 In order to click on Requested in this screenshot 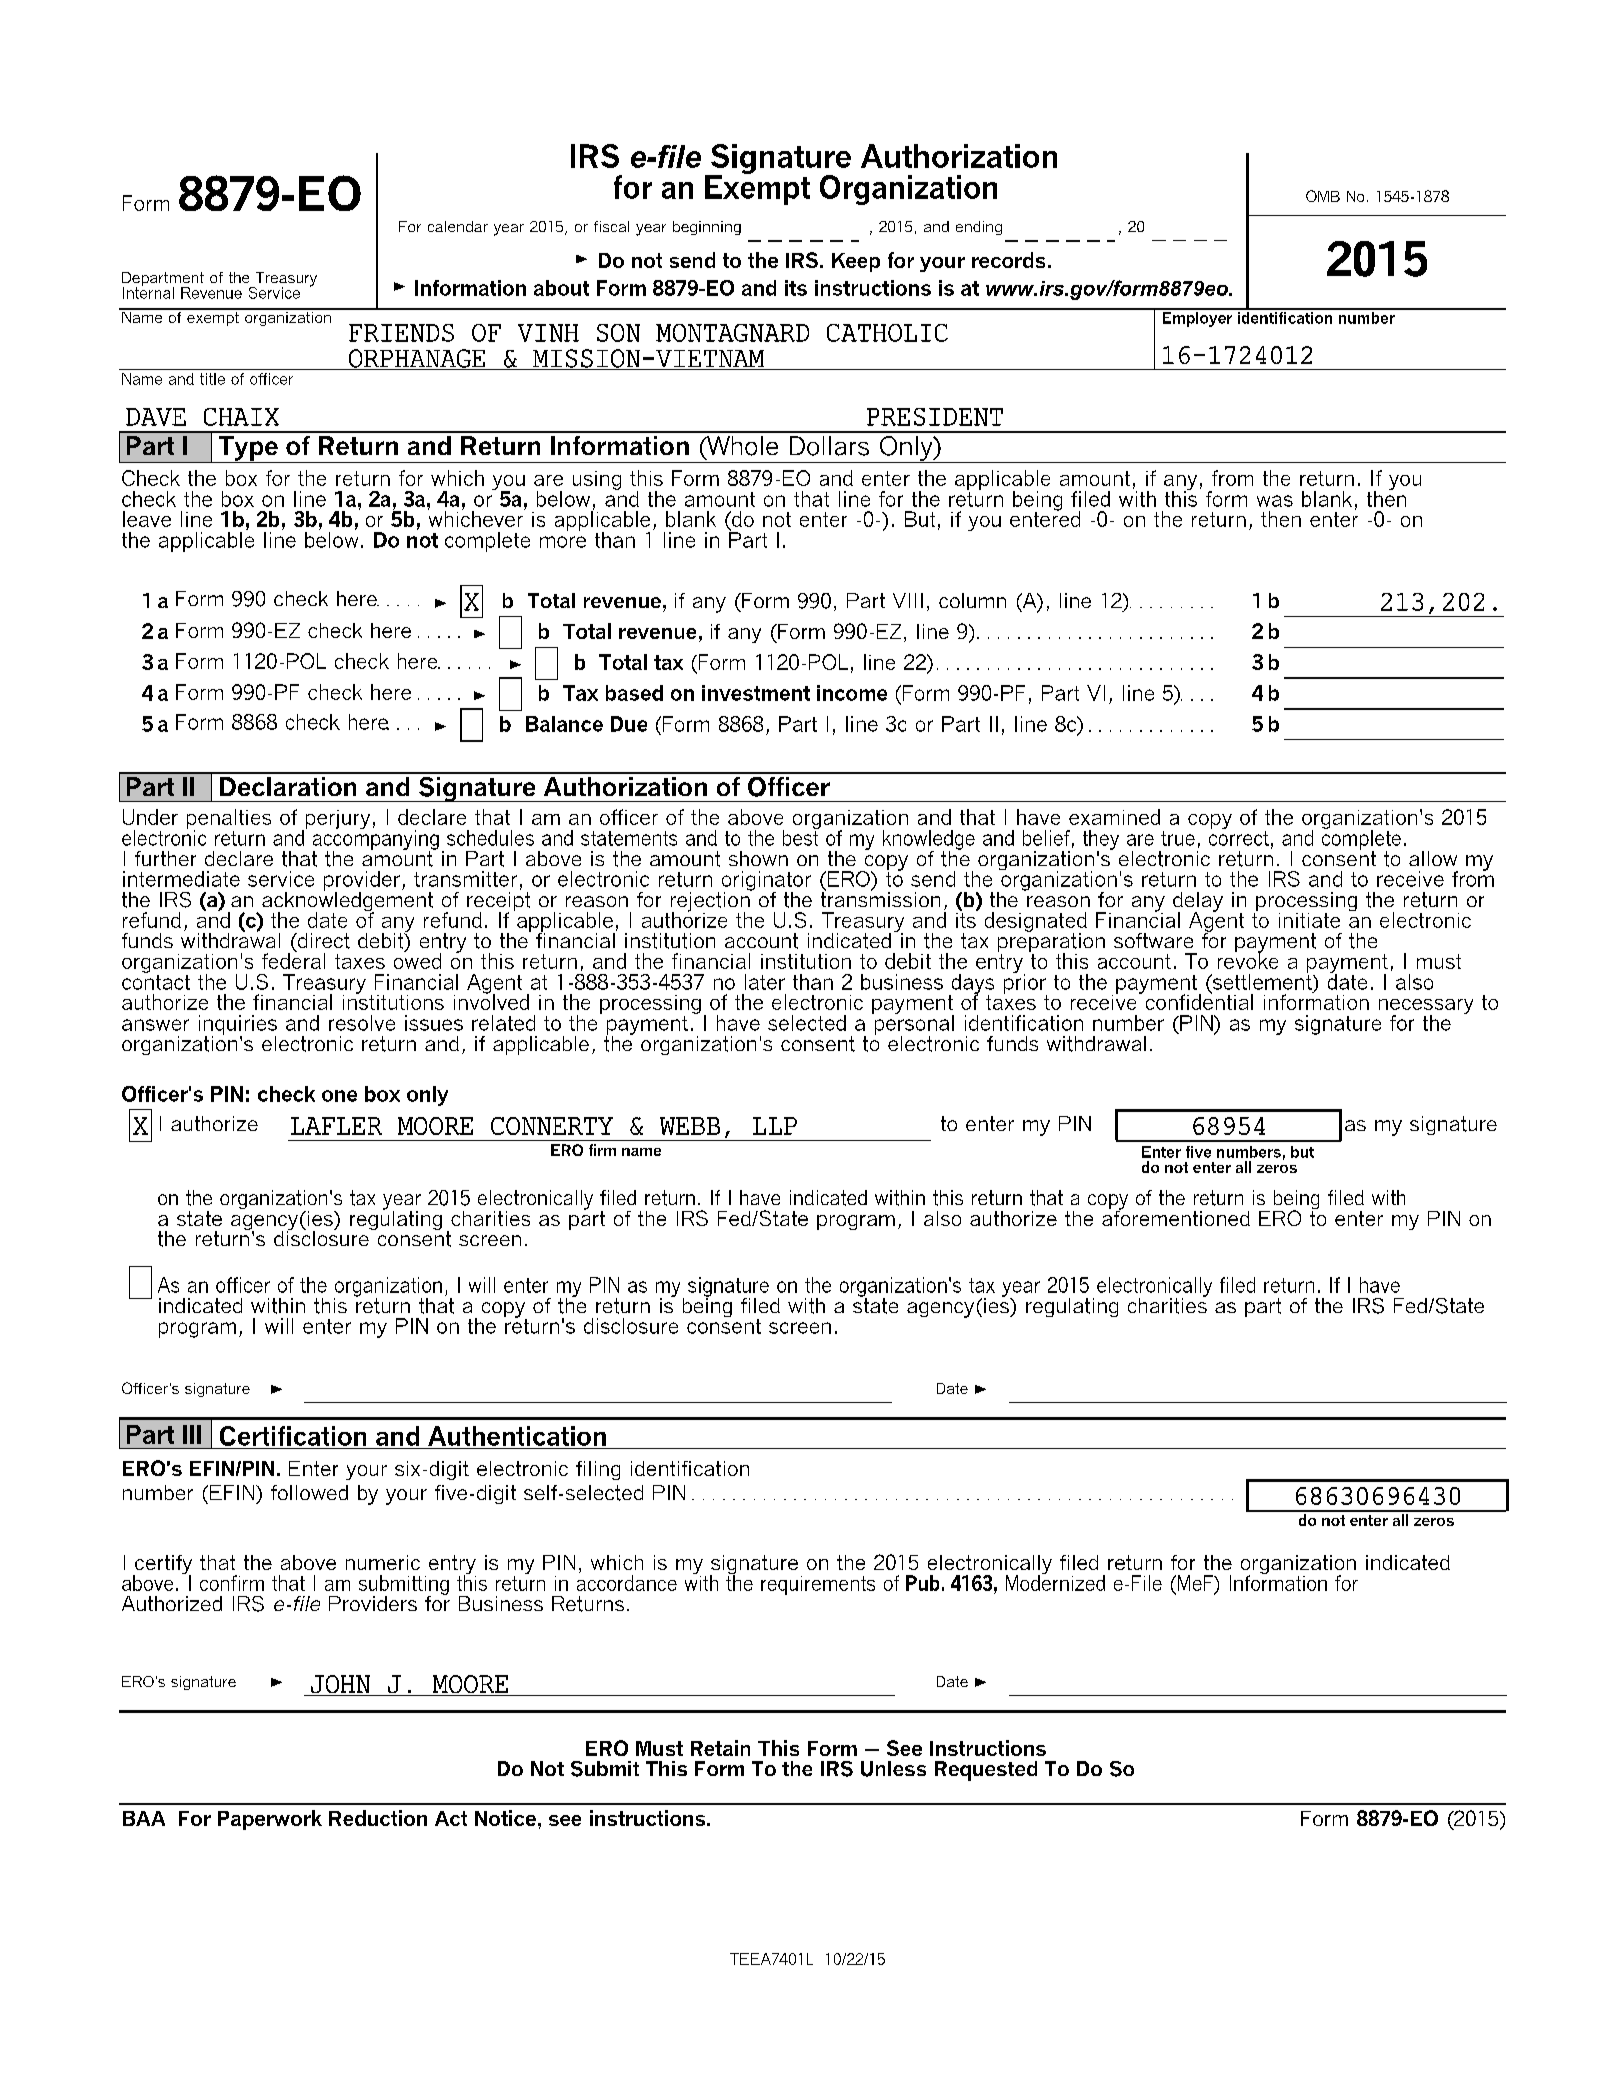, I will do `click(986, 1771)`.
